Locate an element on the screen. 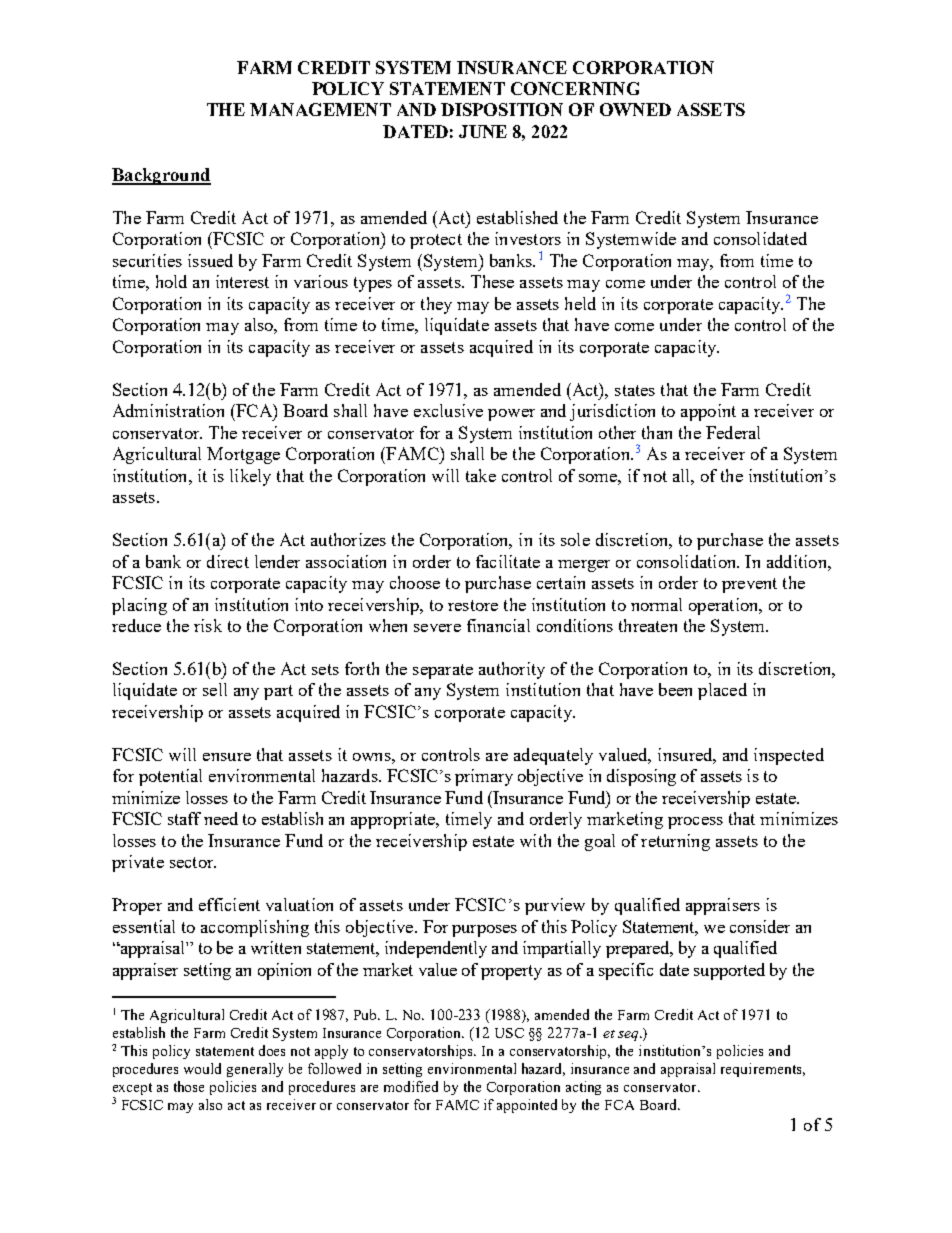 Image resolution: width=952 pixels, height=1233 pixels. process is located at coordinates (695, 823).
